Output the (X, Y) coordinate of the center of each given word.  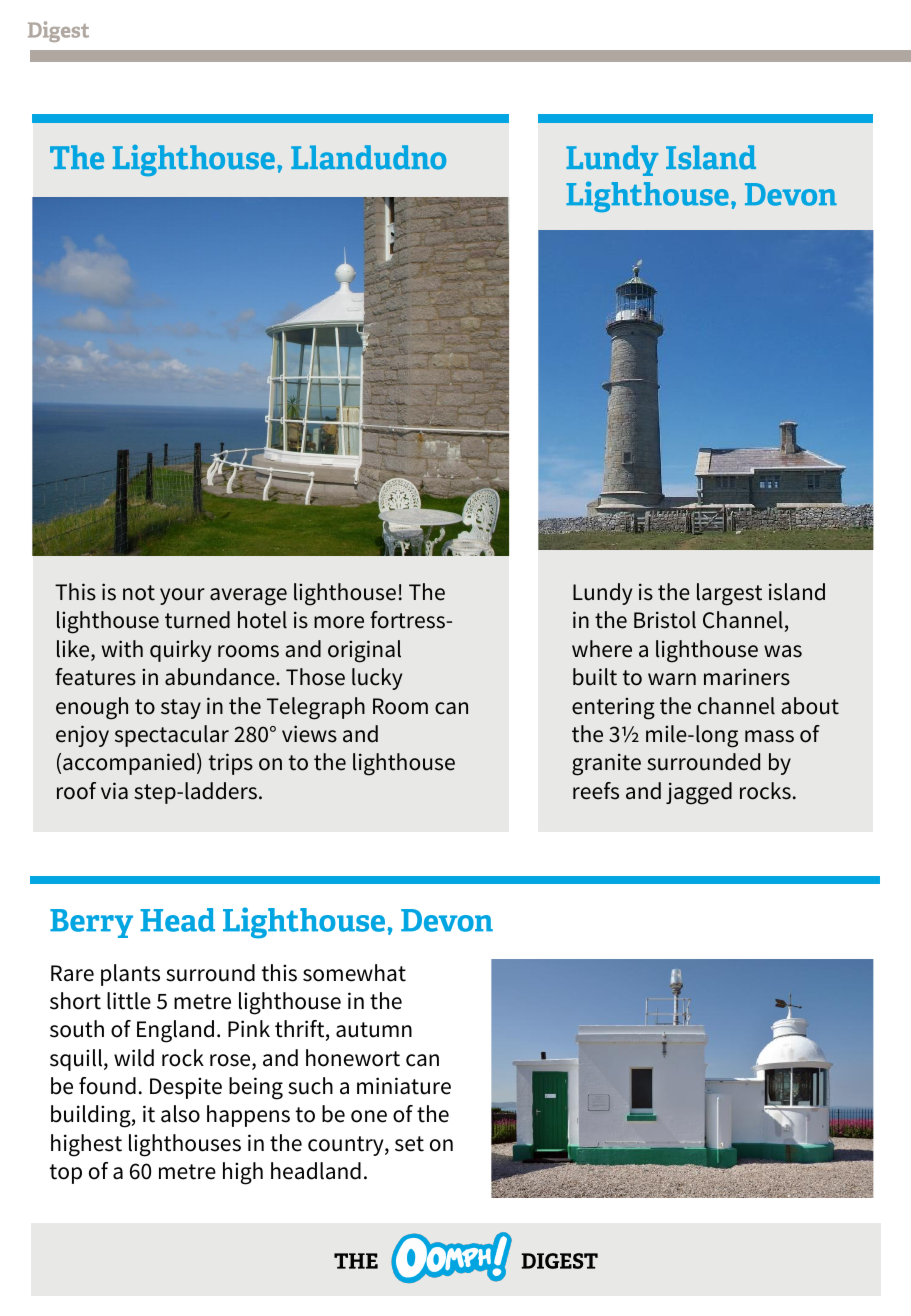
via (114, 791)
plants (130, 975)
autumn (374, 1030)
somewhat (354, 973)
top (66, 1174)
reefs (596, 791)
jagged (699, 793)
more (339, 622)
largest (729, 594)
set (409, 1144)
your (182, 596)
